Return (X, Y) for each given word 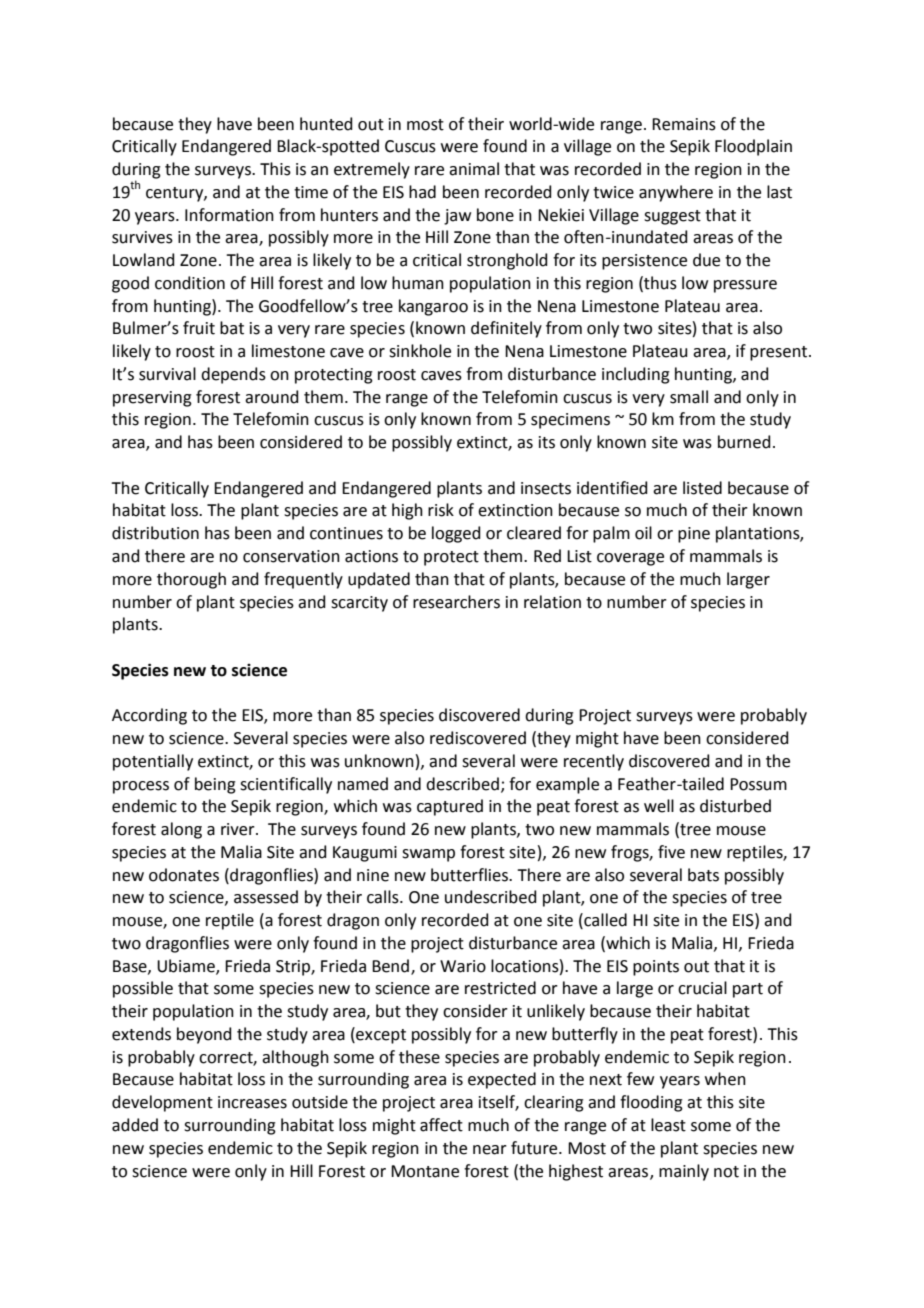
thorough (191, 580)
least (668, 1125)
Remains (684, 124)
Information (229, 215)
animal (474, 169)
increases (252, 1102)
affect (441, 1125)
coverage (630, 559)
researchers (456, 602)
